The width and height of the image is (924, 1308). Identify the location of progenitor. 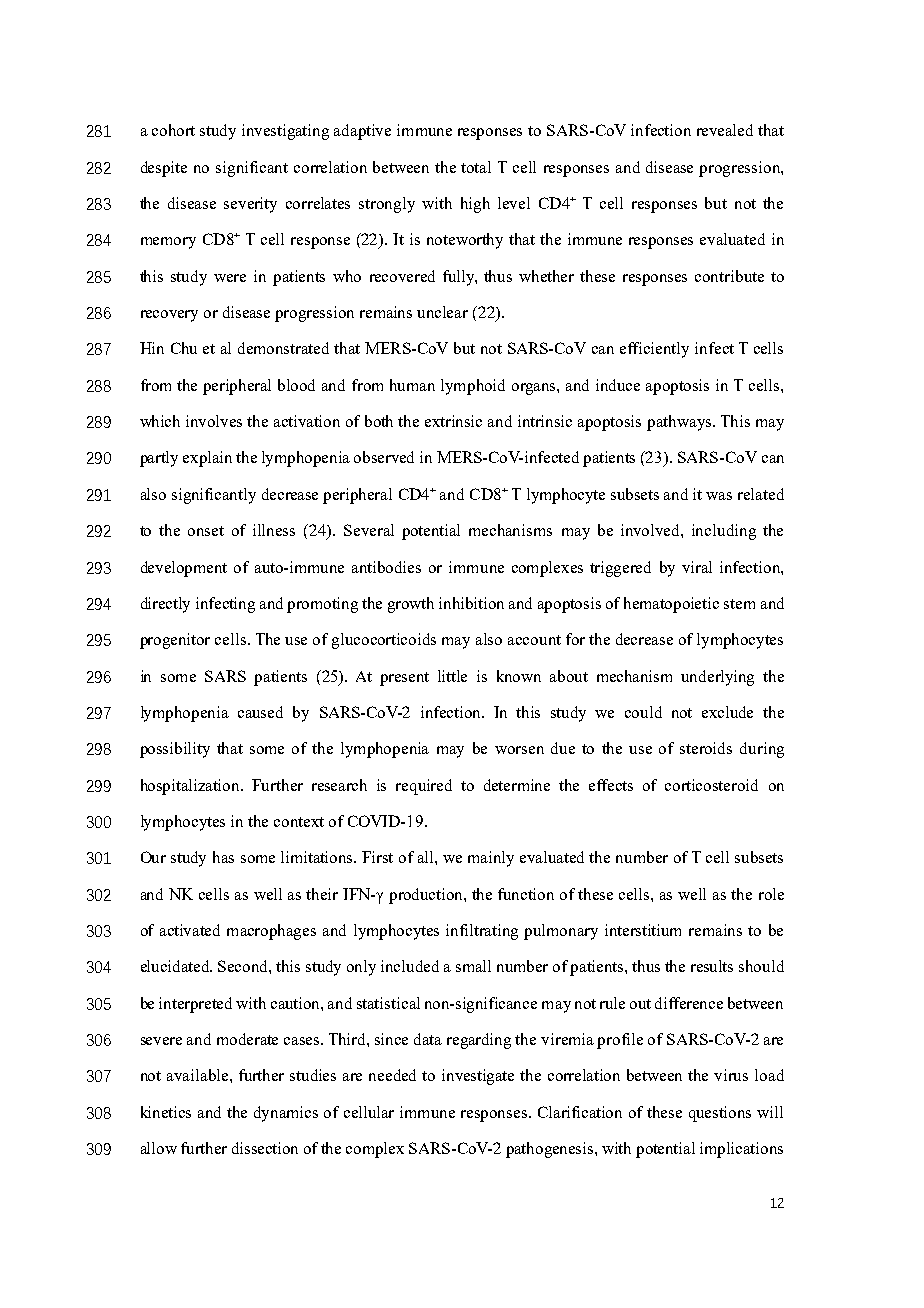
(175, 641).
